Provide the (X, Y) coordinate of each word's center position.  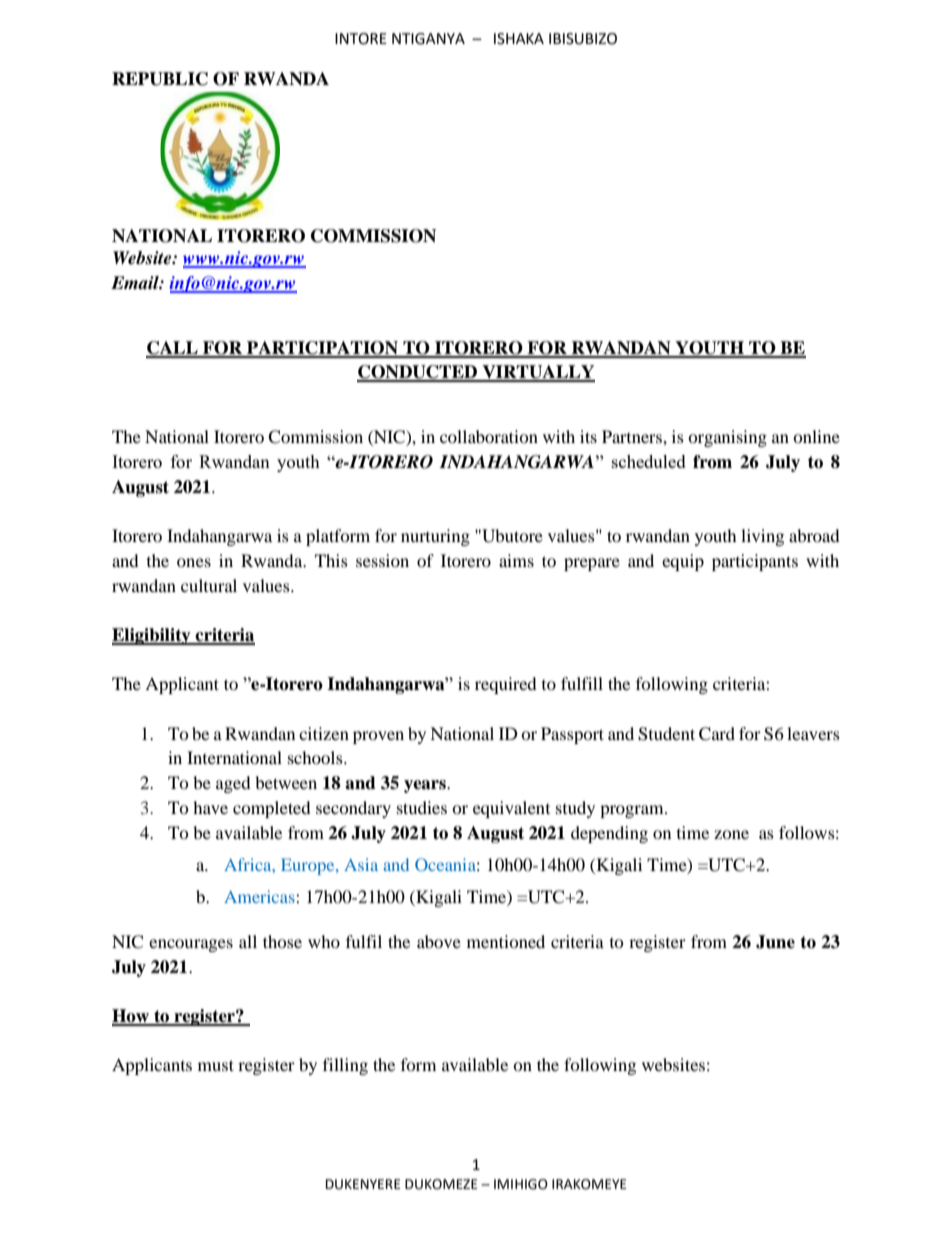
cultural (209, 585)
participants (755, 562)
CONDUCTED (418, 373)
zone (731, 834)
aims (516, 560)
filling (345, 1066)
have (210, 807)
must (216, 1065)
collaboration (489, 436)
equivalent (511, 809)
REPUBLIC (160, 79)
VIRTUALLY (537, 373)
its (588, 436)
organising (727, 438)
